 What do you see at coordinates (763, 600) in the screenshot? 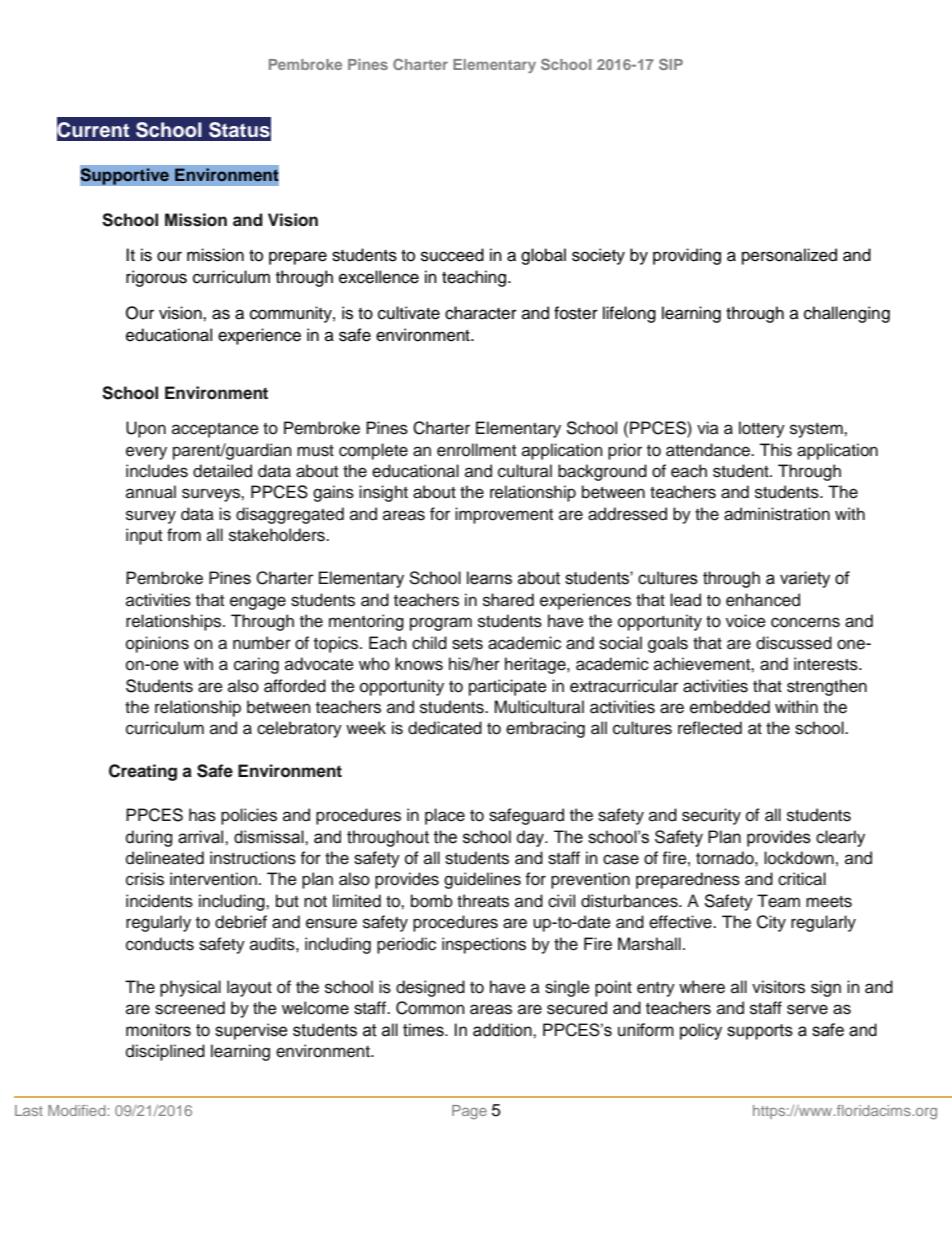
I see `enhanced` at bounding box center [763, 600].
